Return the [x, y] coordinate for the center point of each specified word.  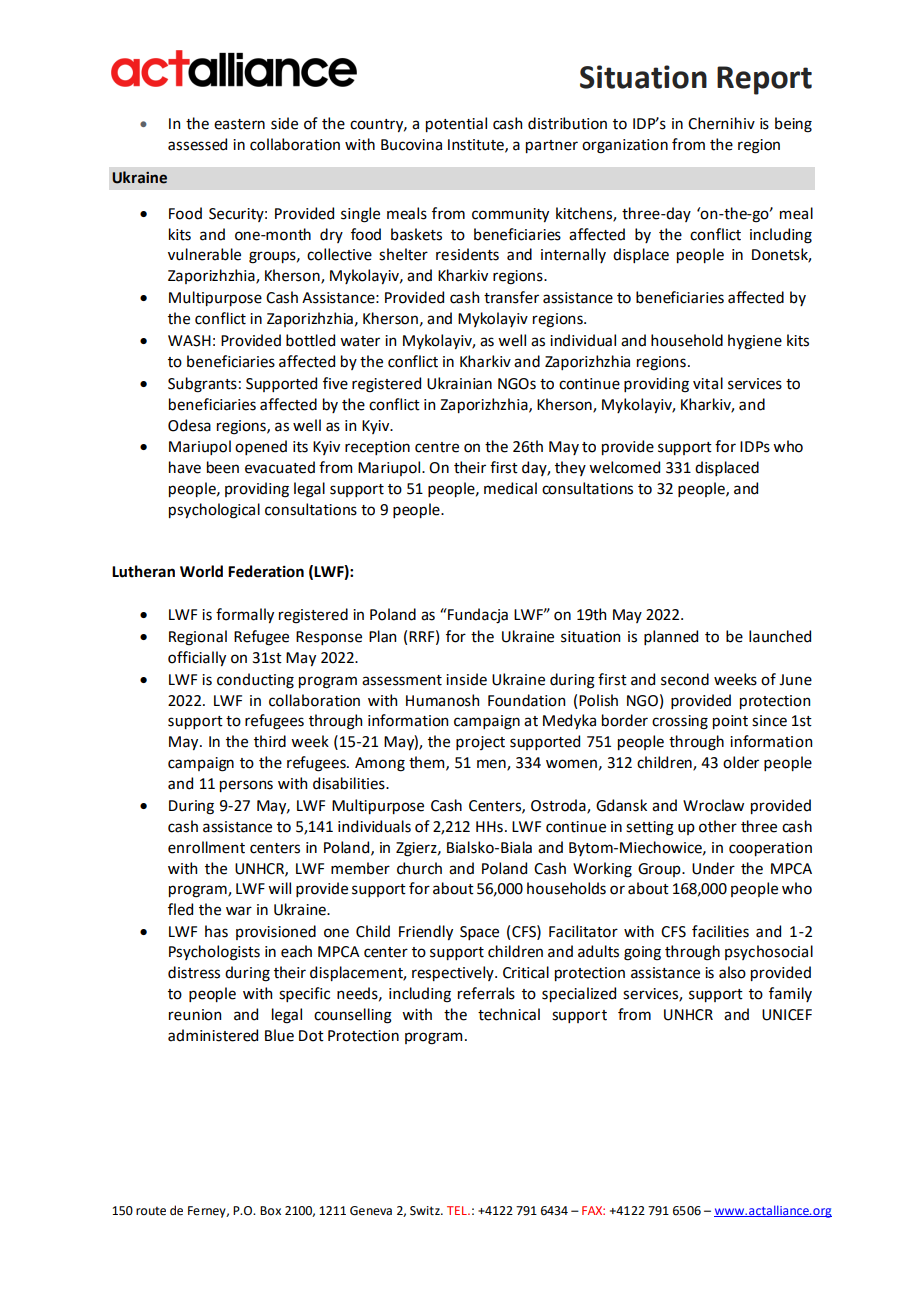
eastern [239, 124]
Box [270, 1211]
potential [456, 124]
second [685, 679]
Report [764, 80]
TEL [458, 1210]
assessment [402, 680]
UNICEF [787, 1015]
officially [197, 658]
